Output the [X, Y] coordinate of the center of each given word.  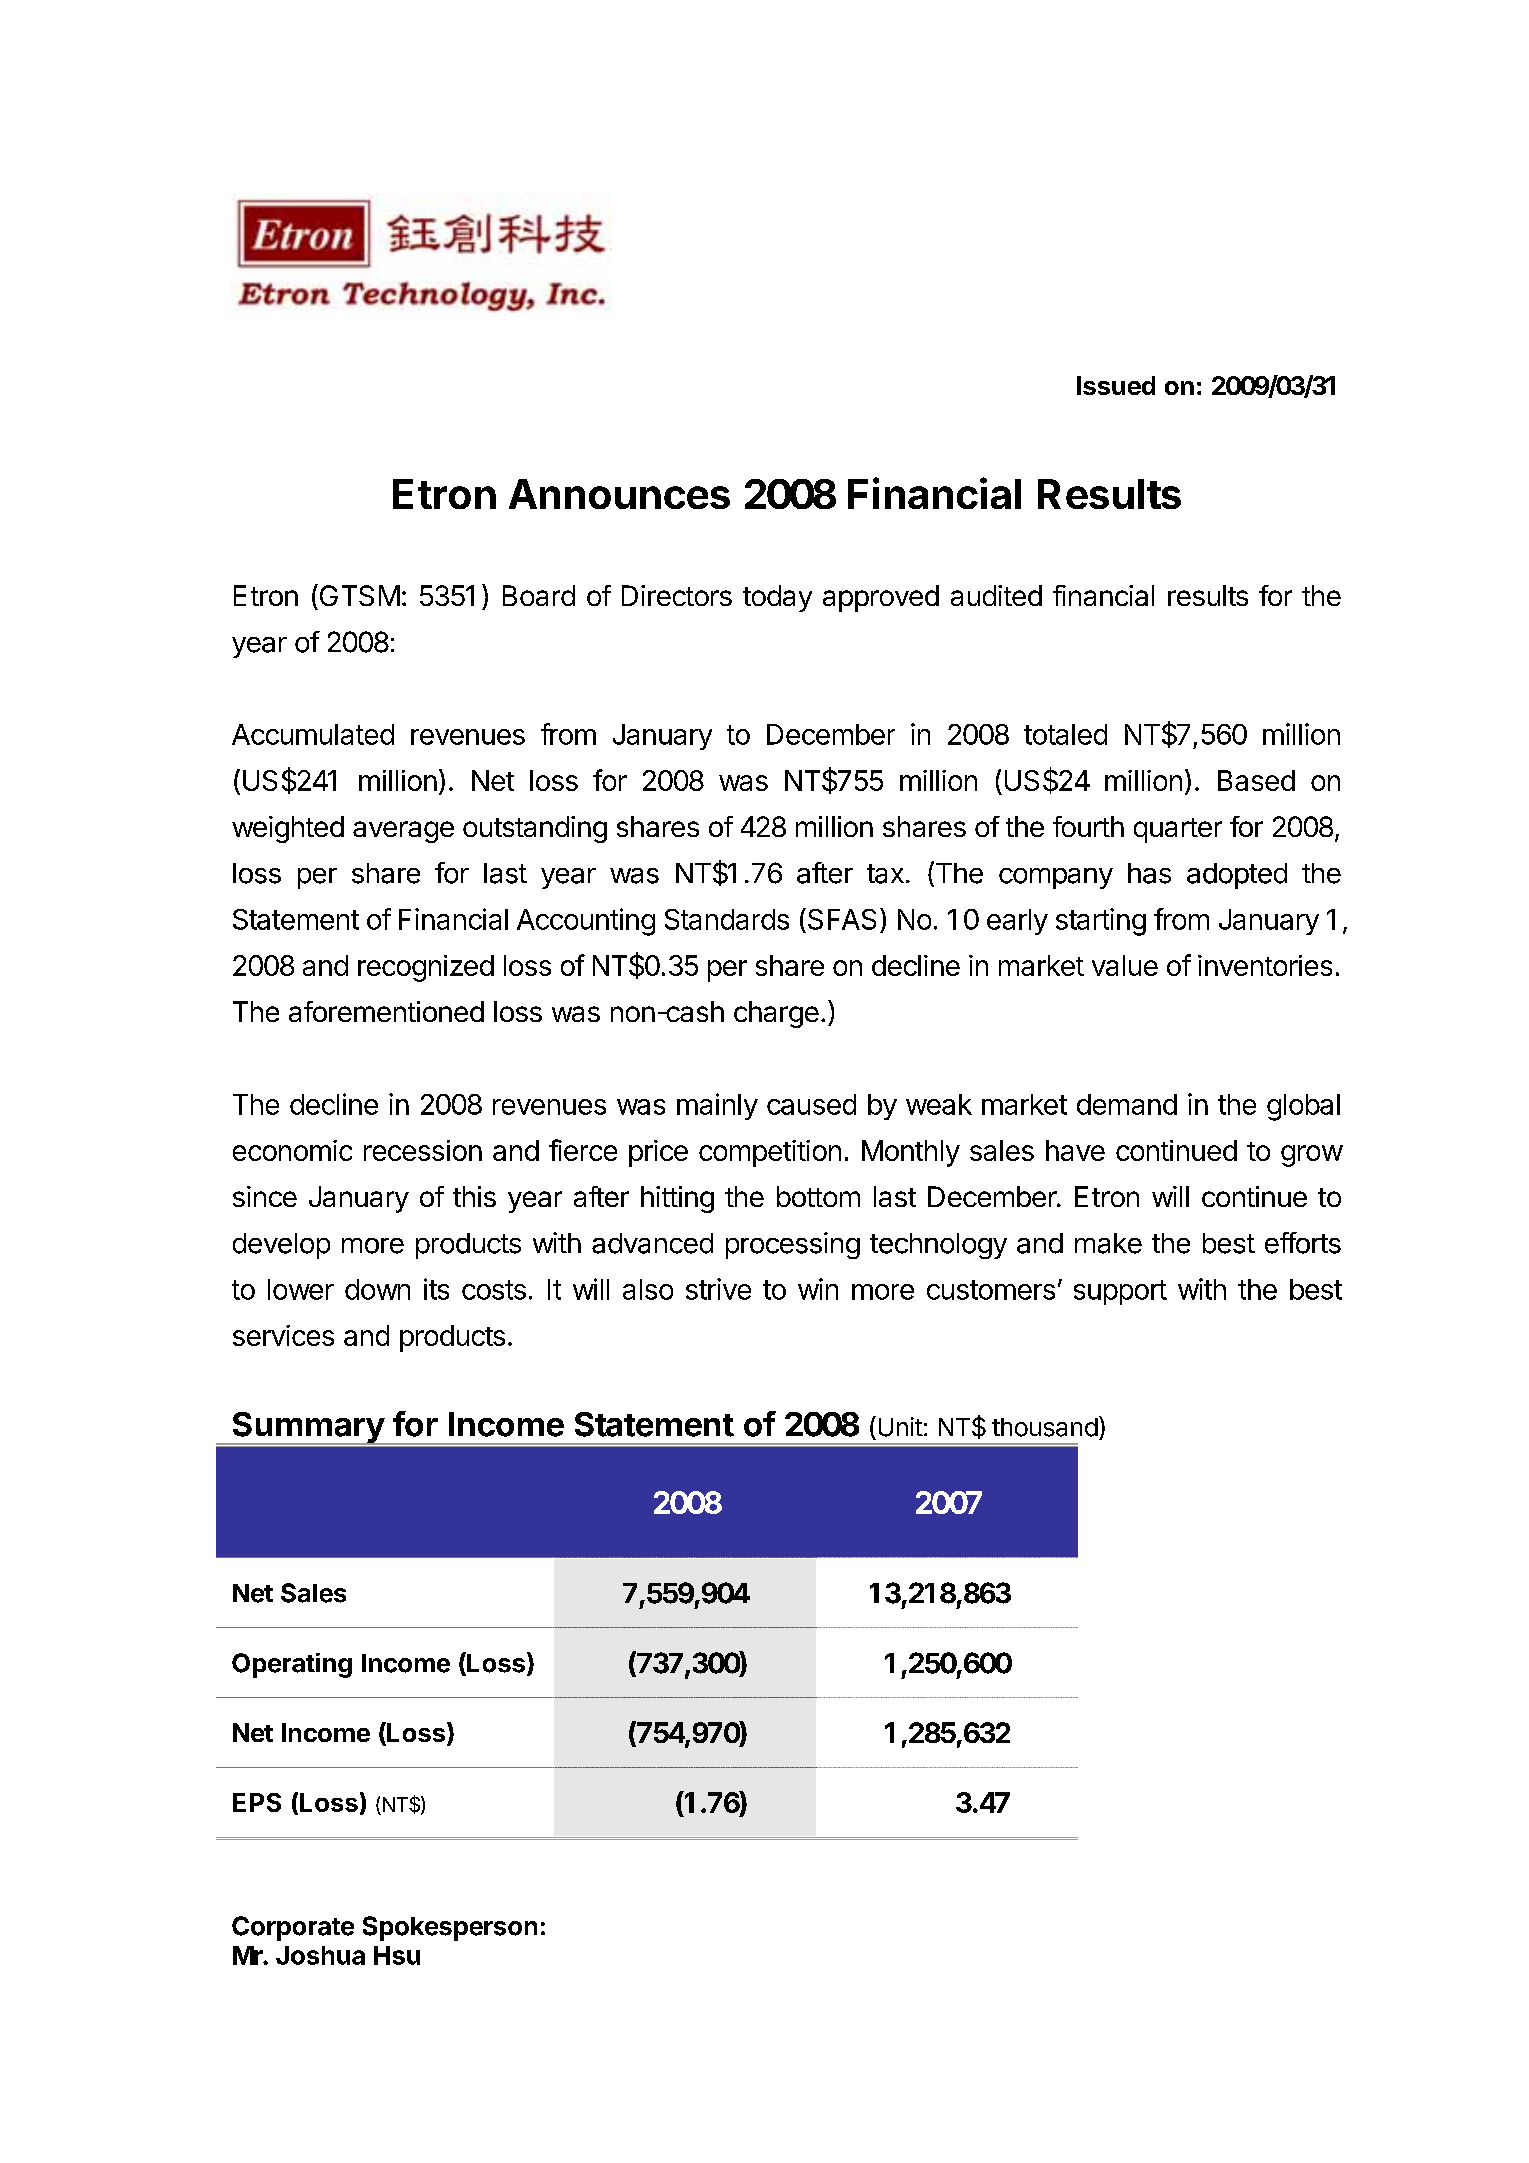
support [1120, 1292]
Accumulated [313, 734]
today [777, 598]
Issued [1116, 385]
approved [881, 598]
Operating [292, 1665]
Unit [901, 1427]
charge [776, 1014]
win [818, 1289]
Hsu [397, 1955]
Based [1256, 780]
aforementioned [386, 1011]
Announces [619, 494]
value [1125, 965]
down [377, 1289]
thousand [1045, 1427]
